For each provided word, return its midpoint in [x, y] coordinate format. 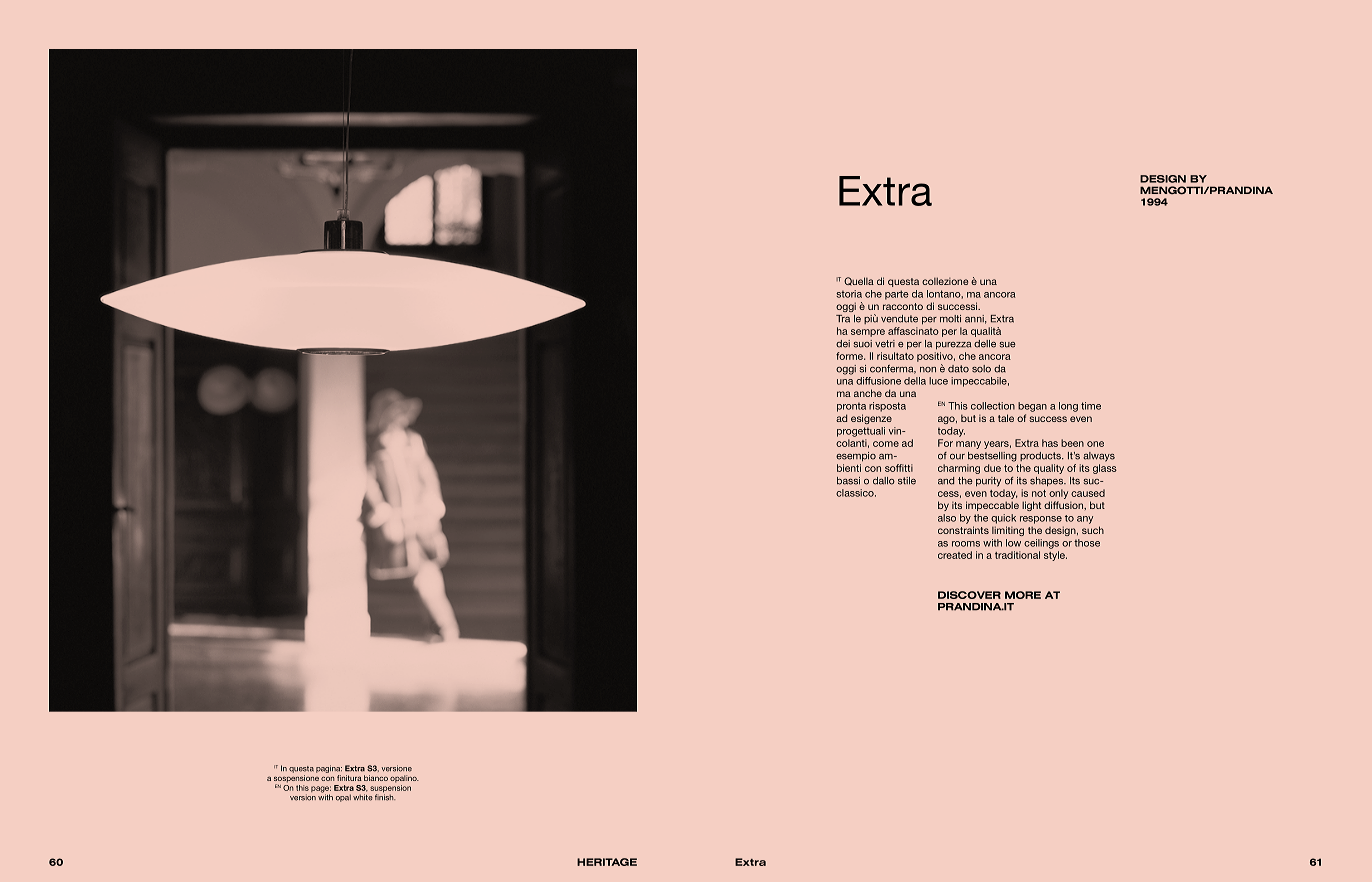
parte [897, 295]
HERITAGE [607, 862]
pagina [329, 769]
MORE [1023, 595]
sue [1008, 345]
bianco [376, 778]
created [955, 555]
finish [385, 796]
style [1055, 556]
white [363, 797]
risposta [887, 407]
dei [843, 344]
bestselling [992, 457]
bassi [848, 481]
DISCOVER [969, 595]
